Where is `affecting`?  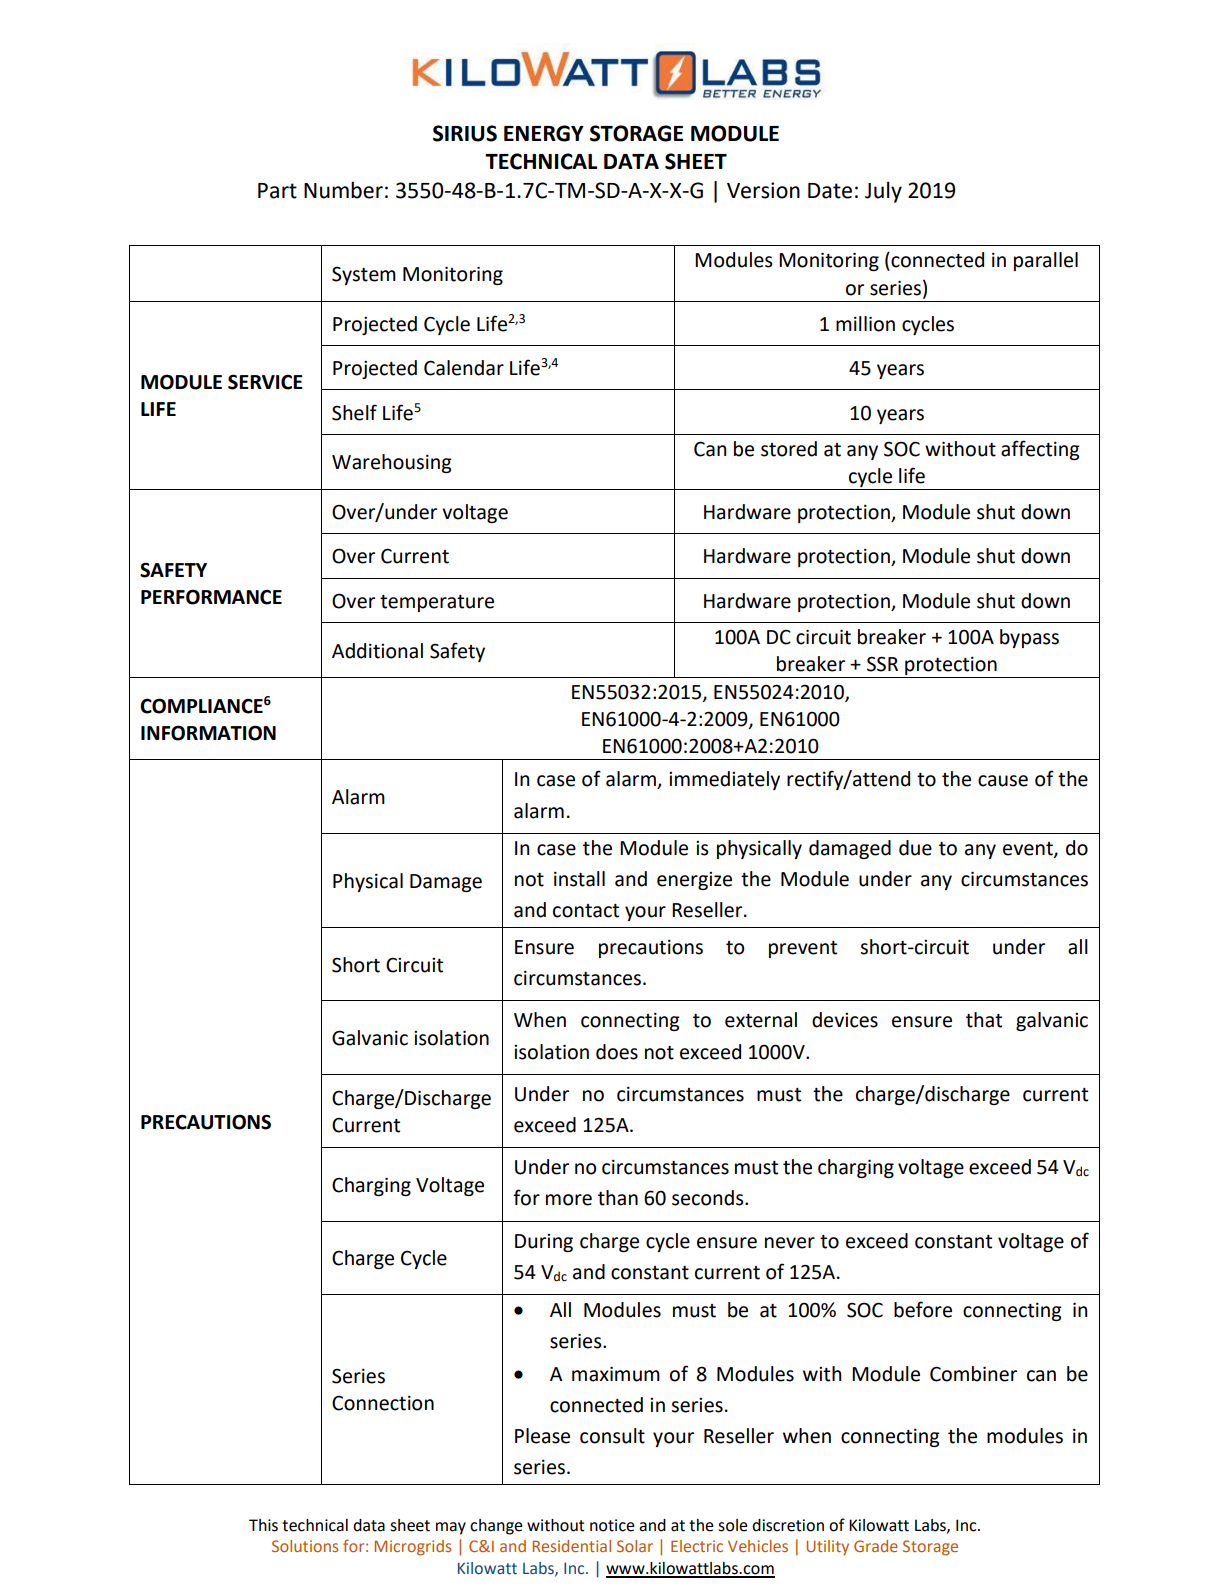 affecting is located at coordinates (1040, 450).
